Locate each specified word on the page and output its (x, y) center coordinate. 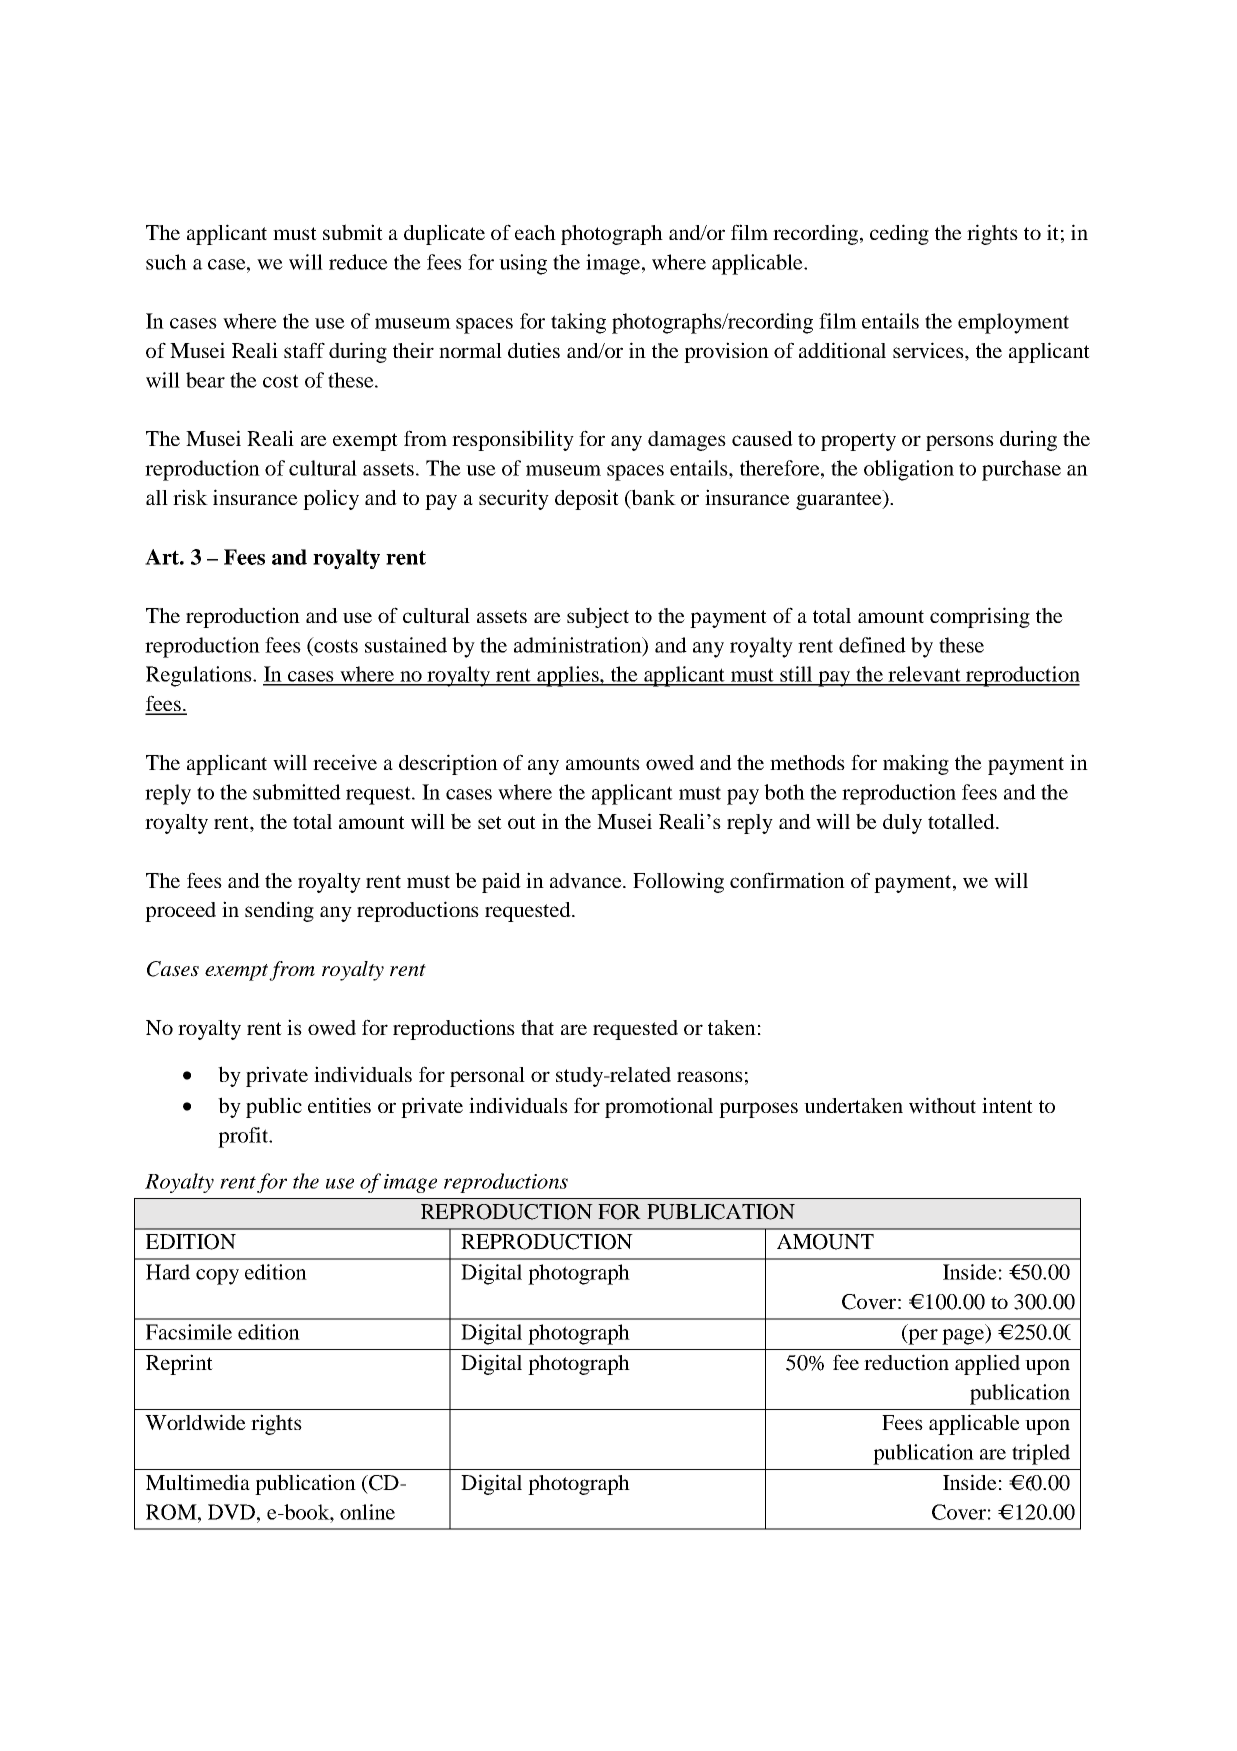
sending (279, 911)
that (537, 1027)
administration (579, 646)
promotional (659, 1107)
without (942, 1105)
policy (331, 499)
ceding (899, 234)
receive (345, 762)
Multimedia (198, 1482)
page (964, 1337)
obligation (909, 470)
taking (578, 323)
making (916, 764)
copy (217, 1277)
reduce (358, 262)
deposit (587, 499)
